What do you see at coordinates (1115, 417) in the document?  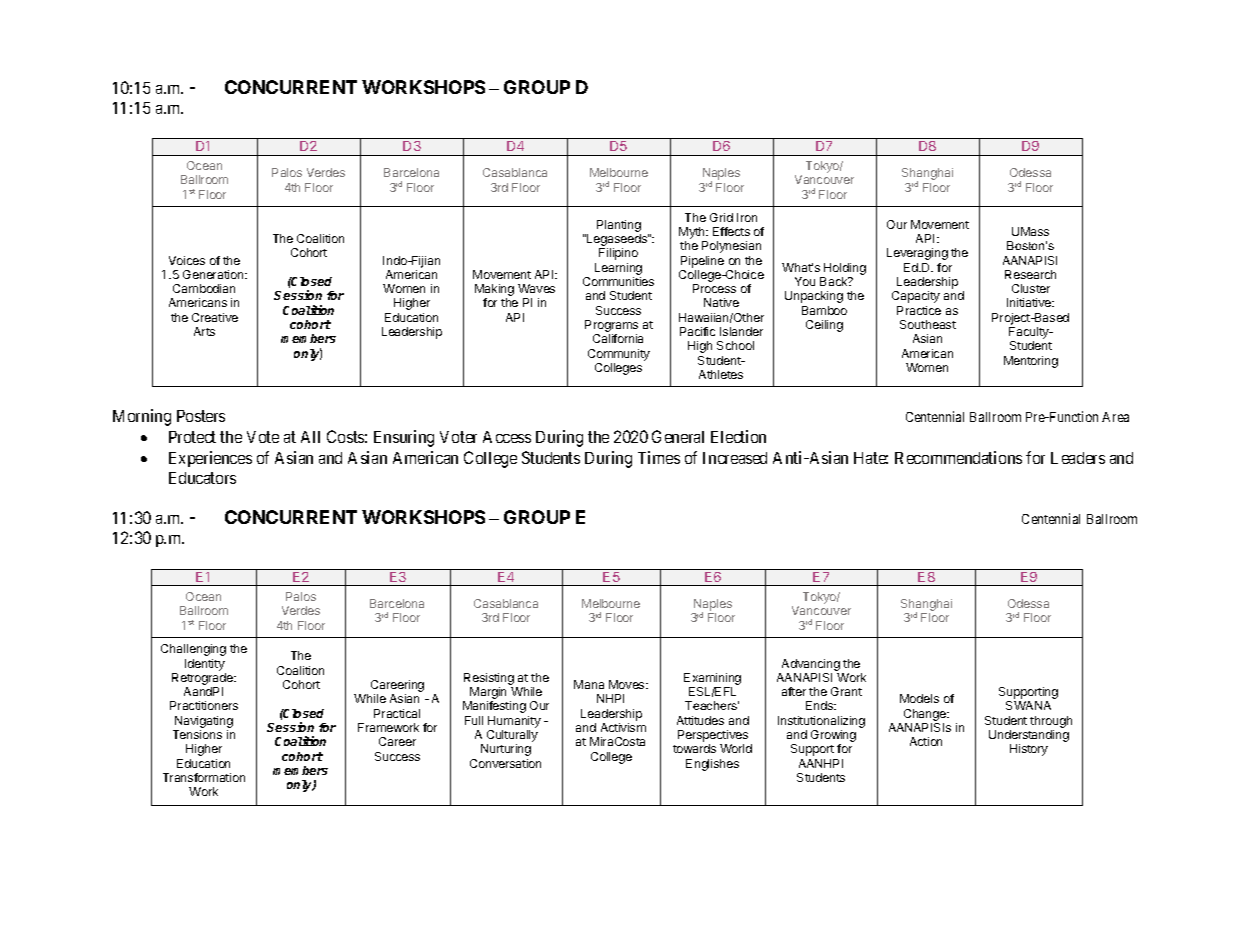 I see `Area` at bounding box center [1115, 417].
